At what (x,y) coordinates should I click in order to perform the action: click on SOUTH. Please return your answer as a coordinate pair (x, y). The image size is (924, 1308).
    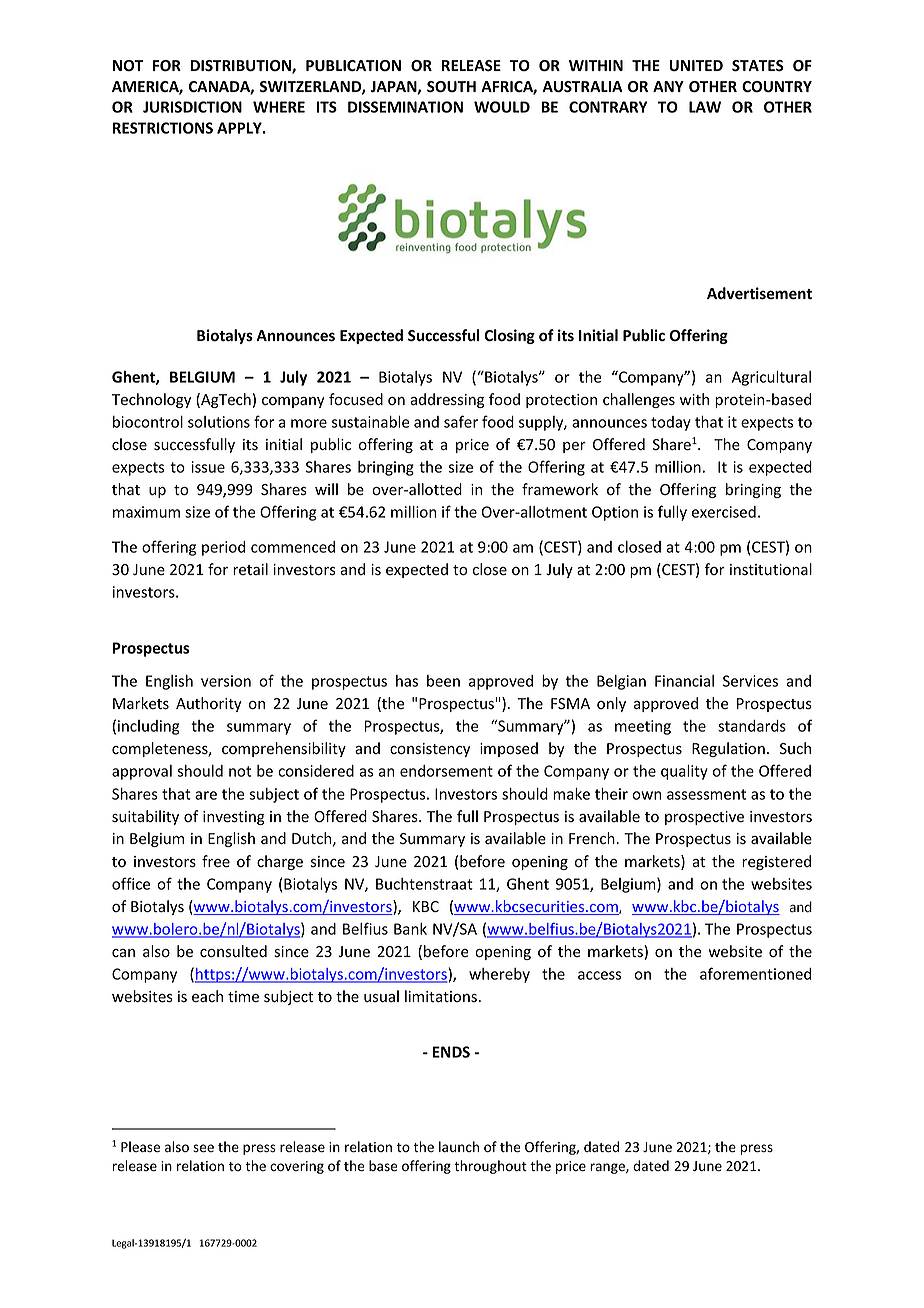
    Looking at the image, I should click on (451, 87).
